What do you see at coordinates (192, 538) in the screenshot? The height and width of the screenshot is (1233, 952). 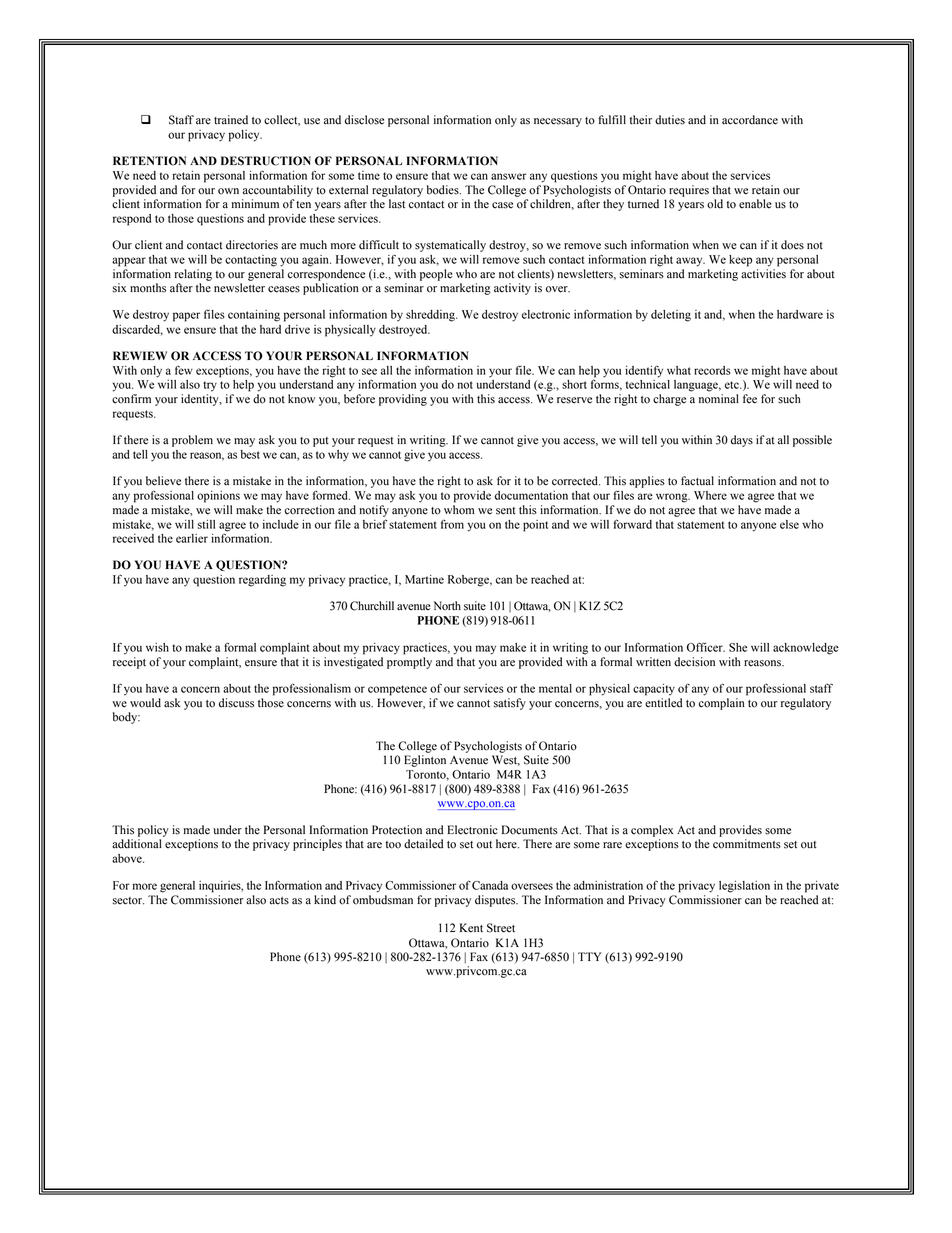 I see `earlier` at bounding box center [192, 538].
